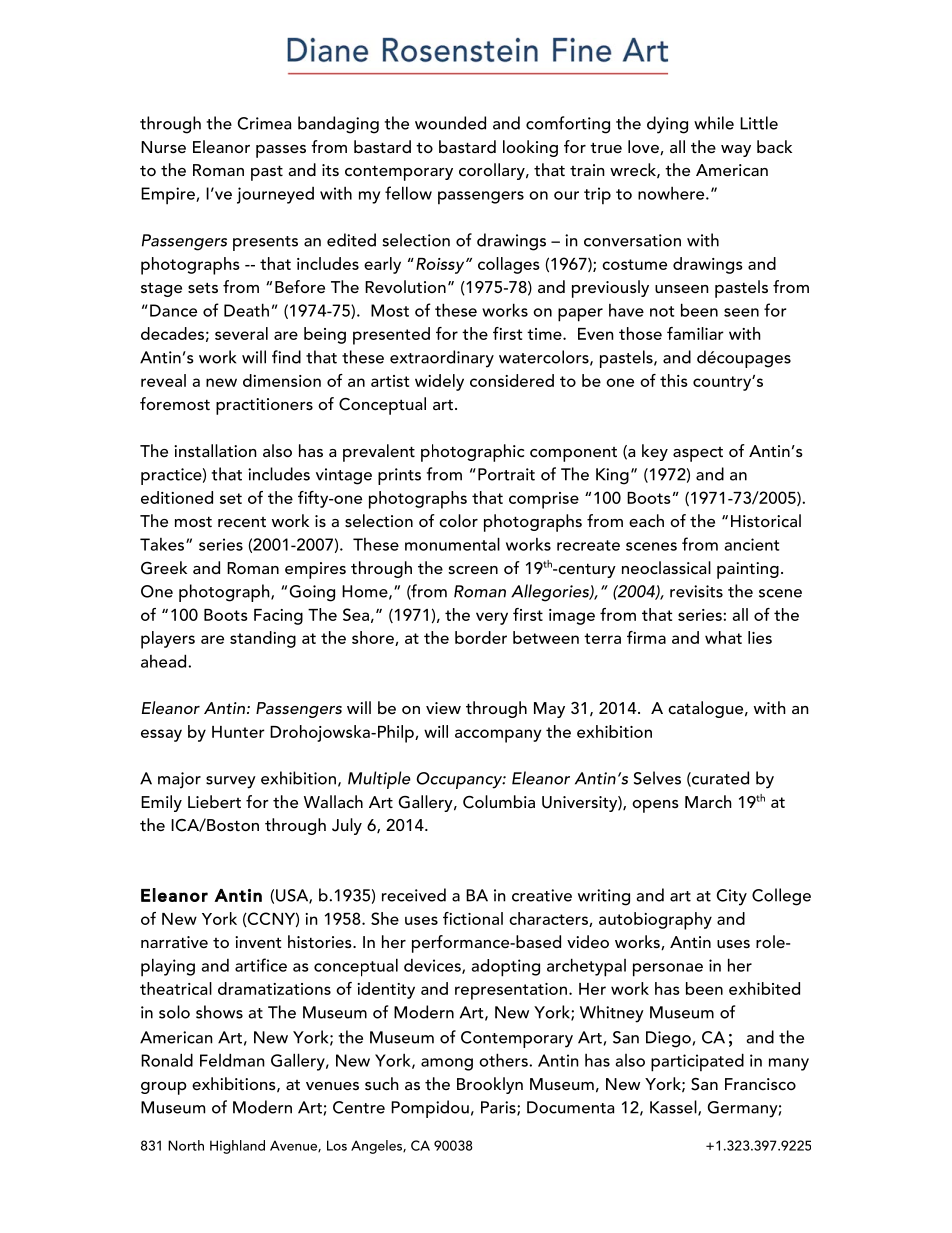 The image size is (952, 1233). Describe the element at coordinates (736, 151) in the page. I see `way` at that location.
